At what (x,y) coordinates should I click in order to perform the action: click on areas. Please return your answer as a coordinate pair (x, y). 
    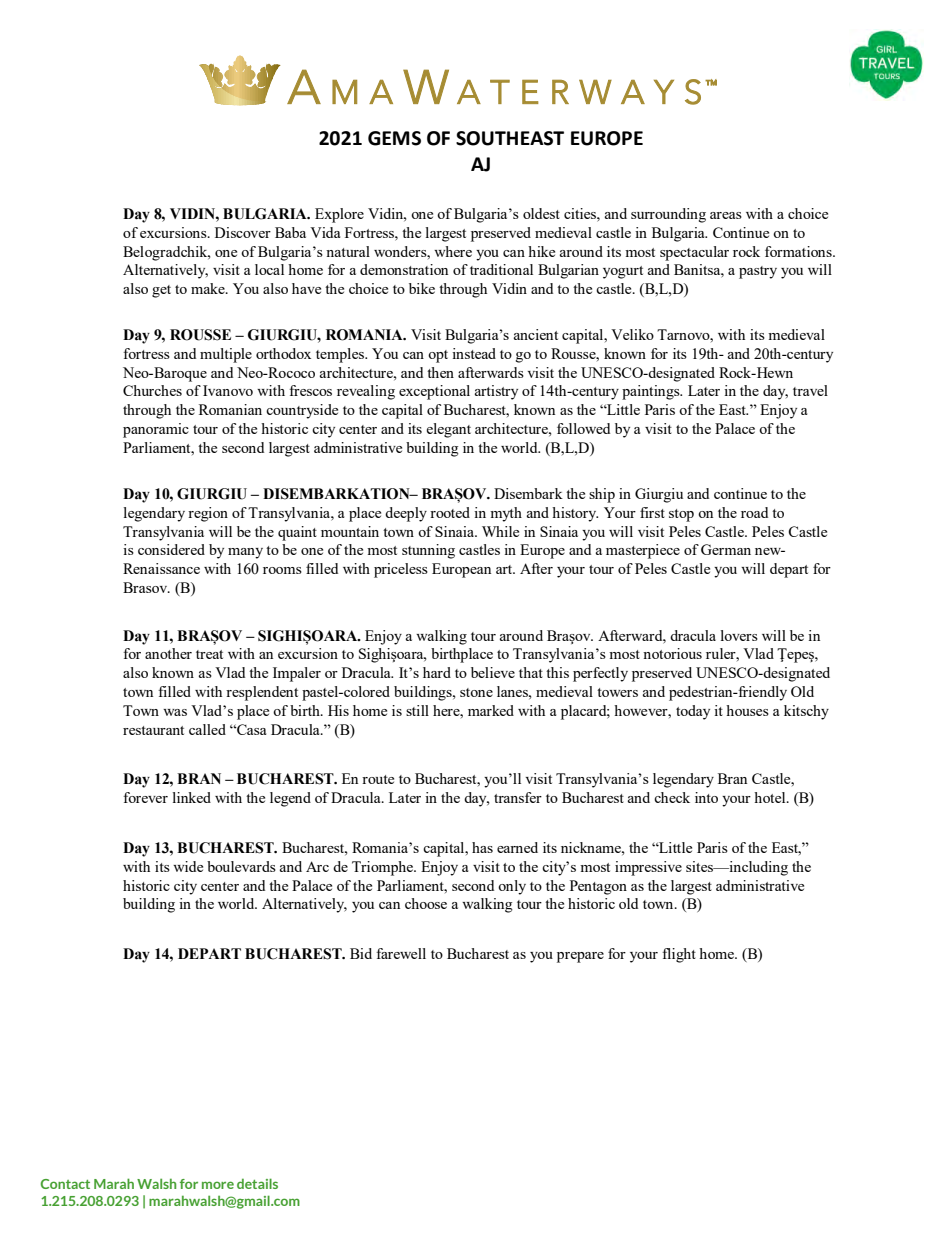
    Looking at the image, I should click on (726, 215).
